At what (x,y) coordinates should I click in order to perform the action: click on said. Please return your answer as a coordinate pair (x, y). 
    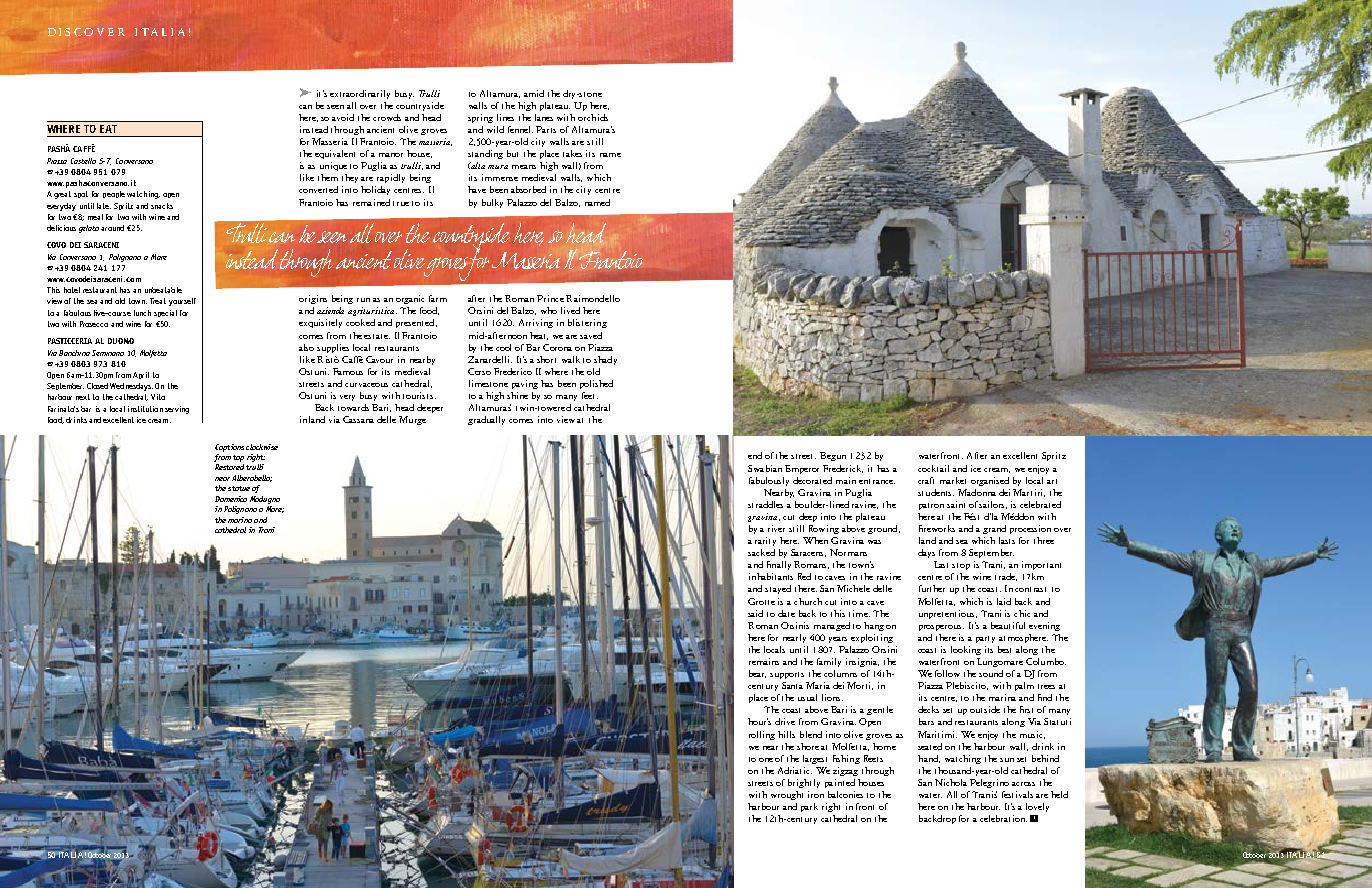
    Looking at the image, I should click on (755, 613).
